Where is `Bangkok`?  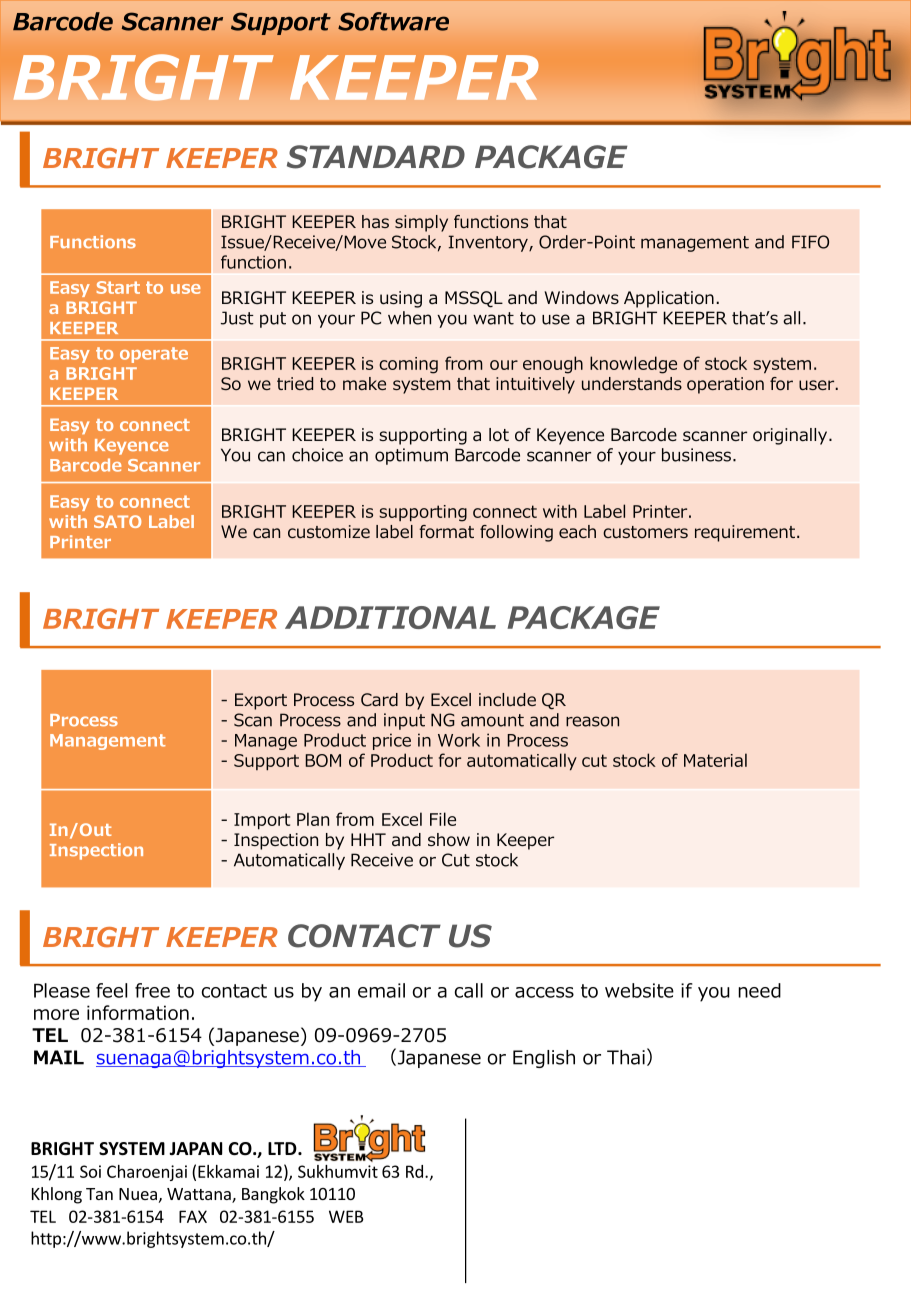 Bangkok is located at coordinates (273, 1195).
